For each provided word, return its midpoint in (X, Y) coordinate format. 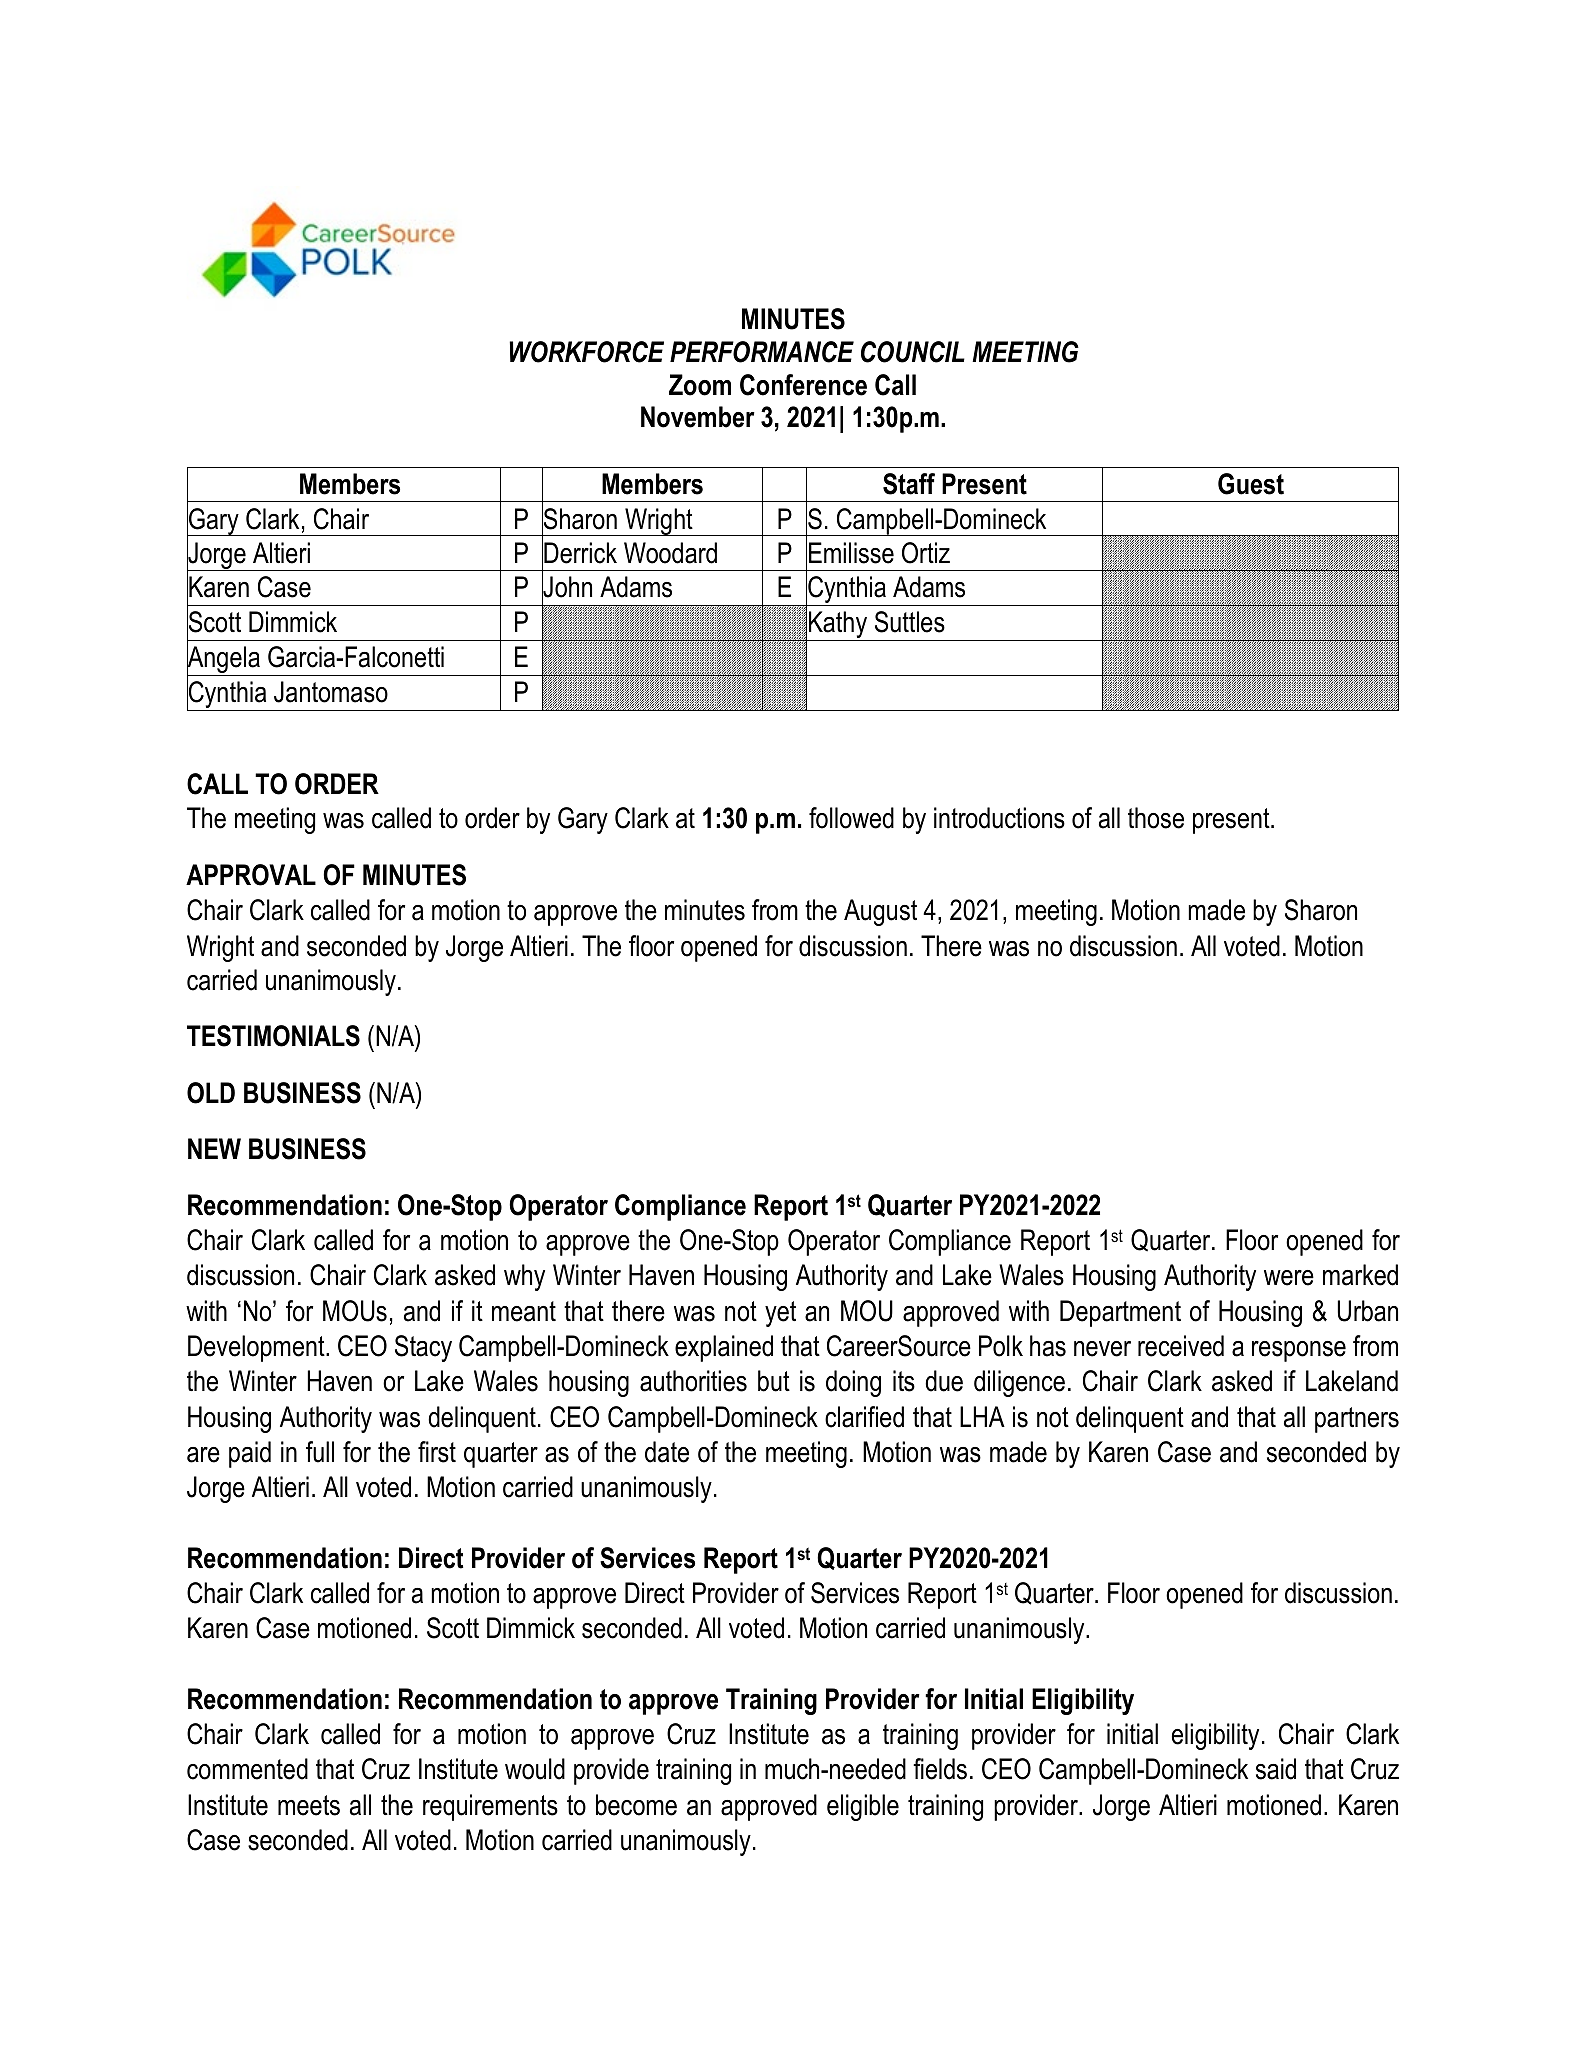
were (1289, 1278)
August (880, 912)
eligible (863, 1807)
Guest (1251, 484)
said (1276, 1769)
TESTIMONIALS (273, 1036)
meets (309, 1805)
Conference (803, 385)
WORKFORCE (586, 352)
